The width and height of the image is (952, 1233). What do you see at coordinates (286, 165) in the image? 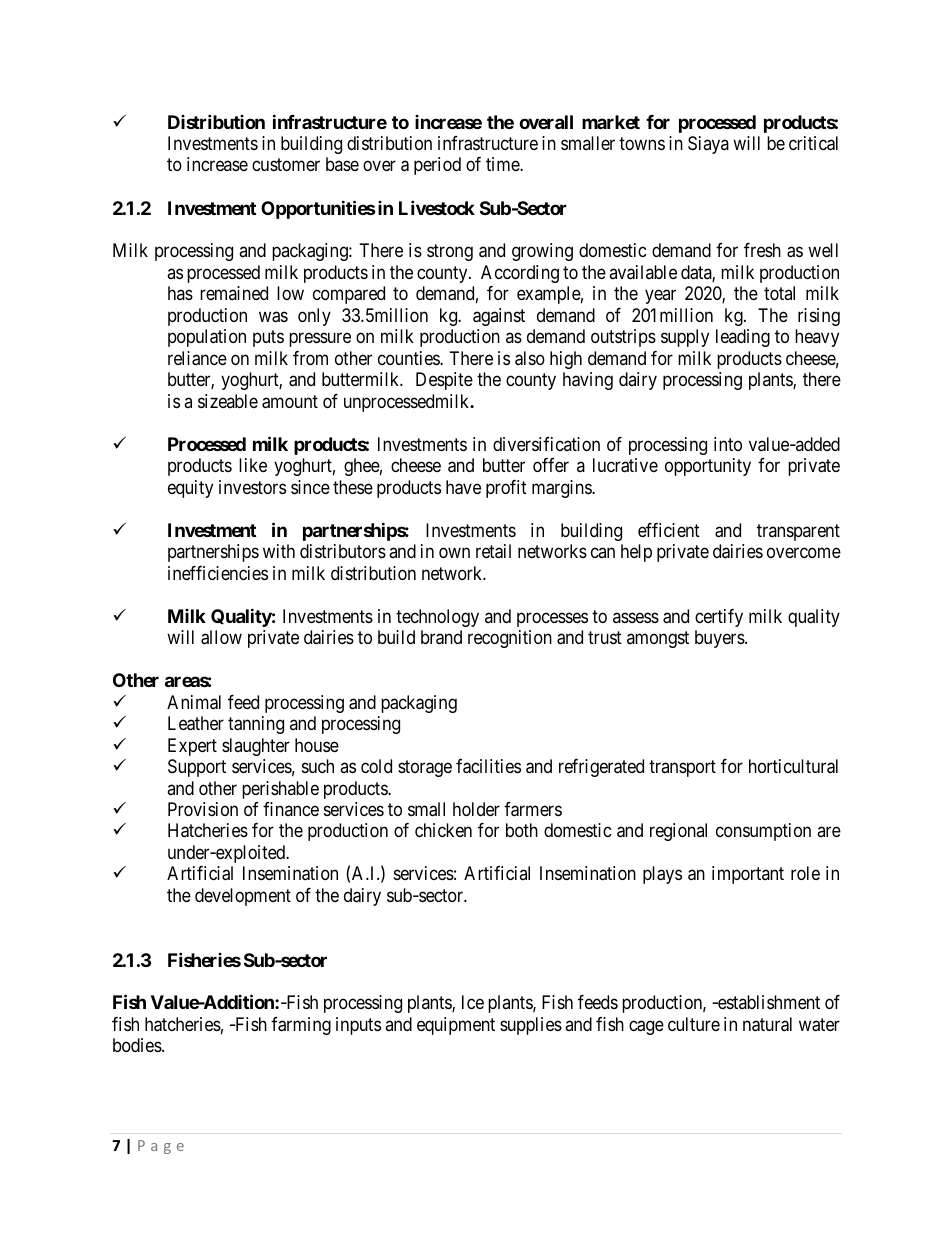
I see `customer` at bounding box center [286, 165].
